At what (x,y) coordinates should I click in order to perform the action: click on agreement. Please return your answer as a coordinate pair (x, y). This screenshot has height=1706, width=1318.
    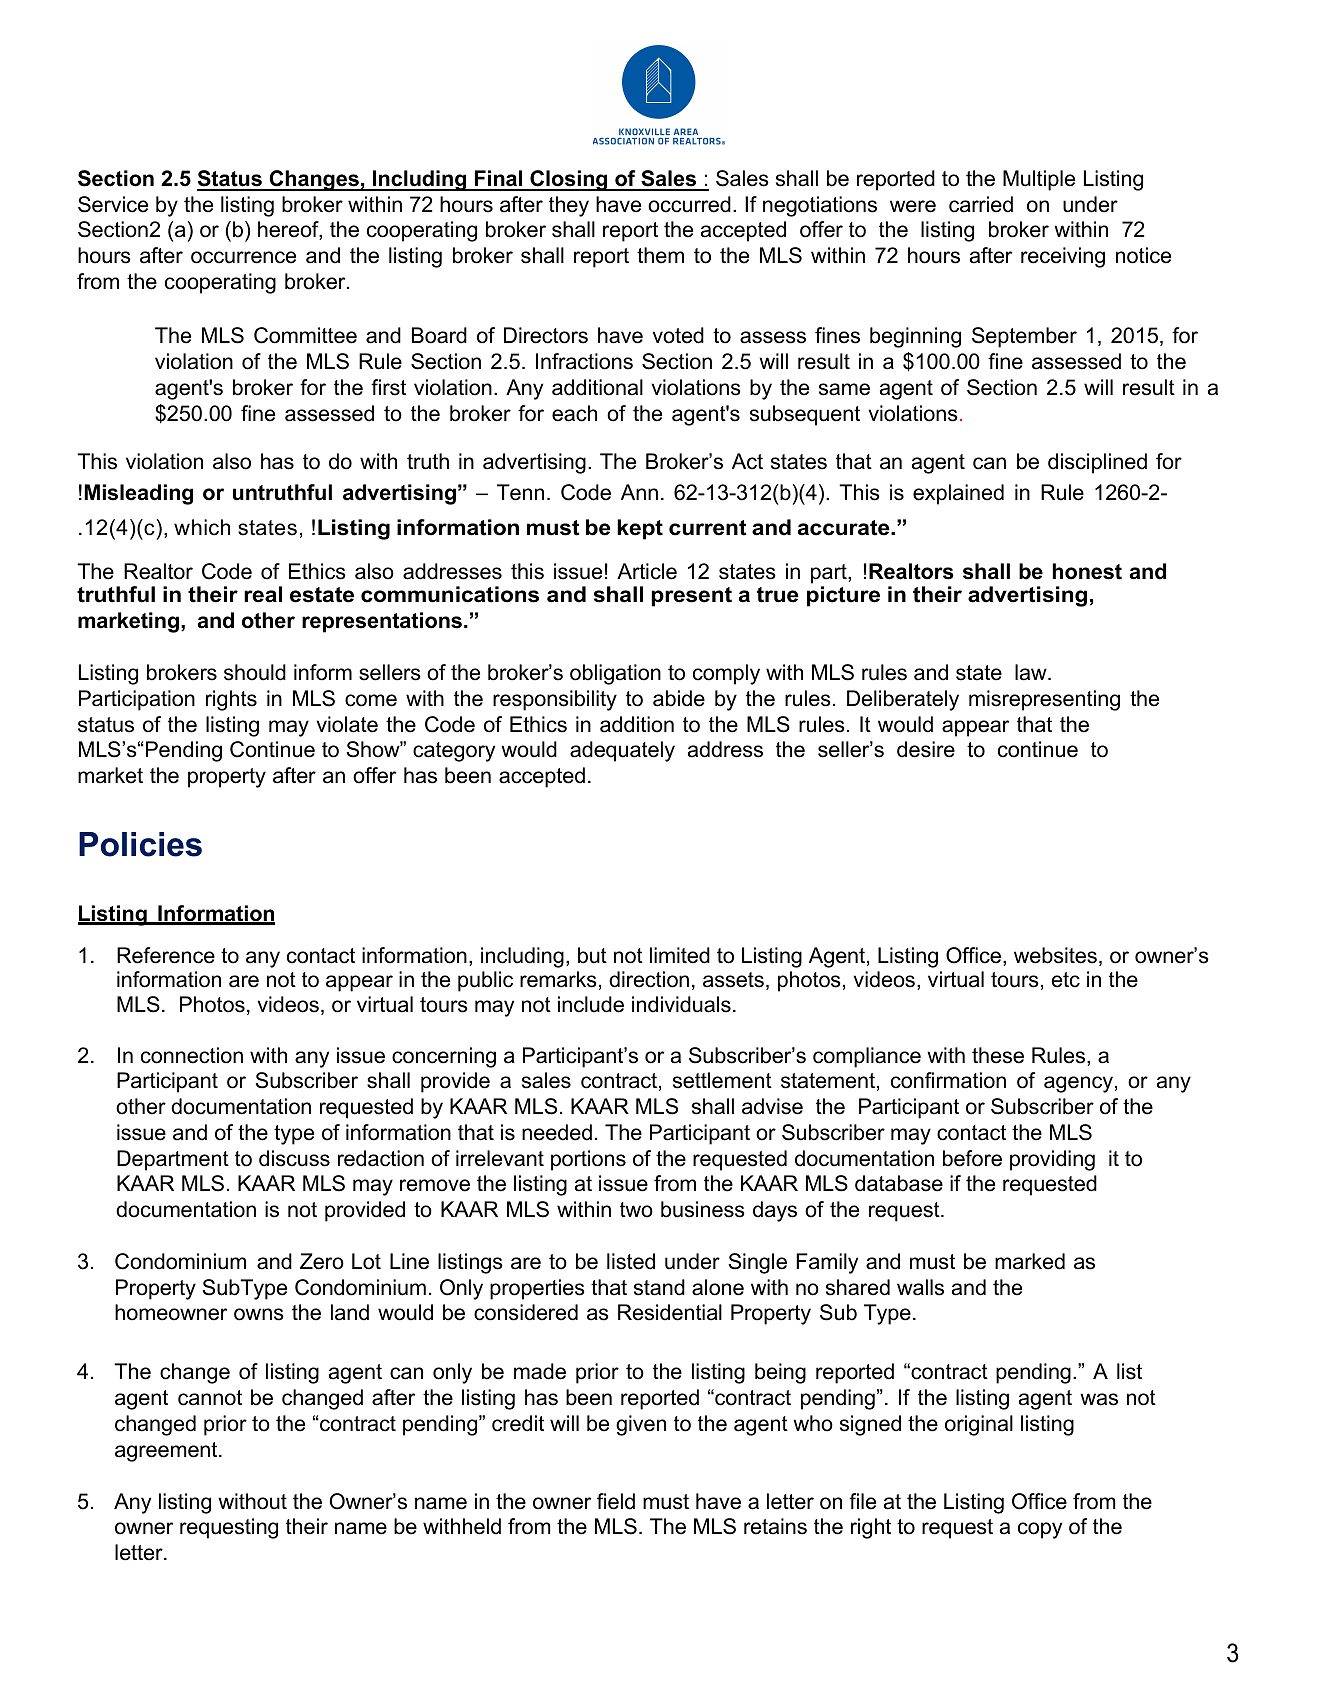
    Looking at the image, I should click on (167, 1452).
